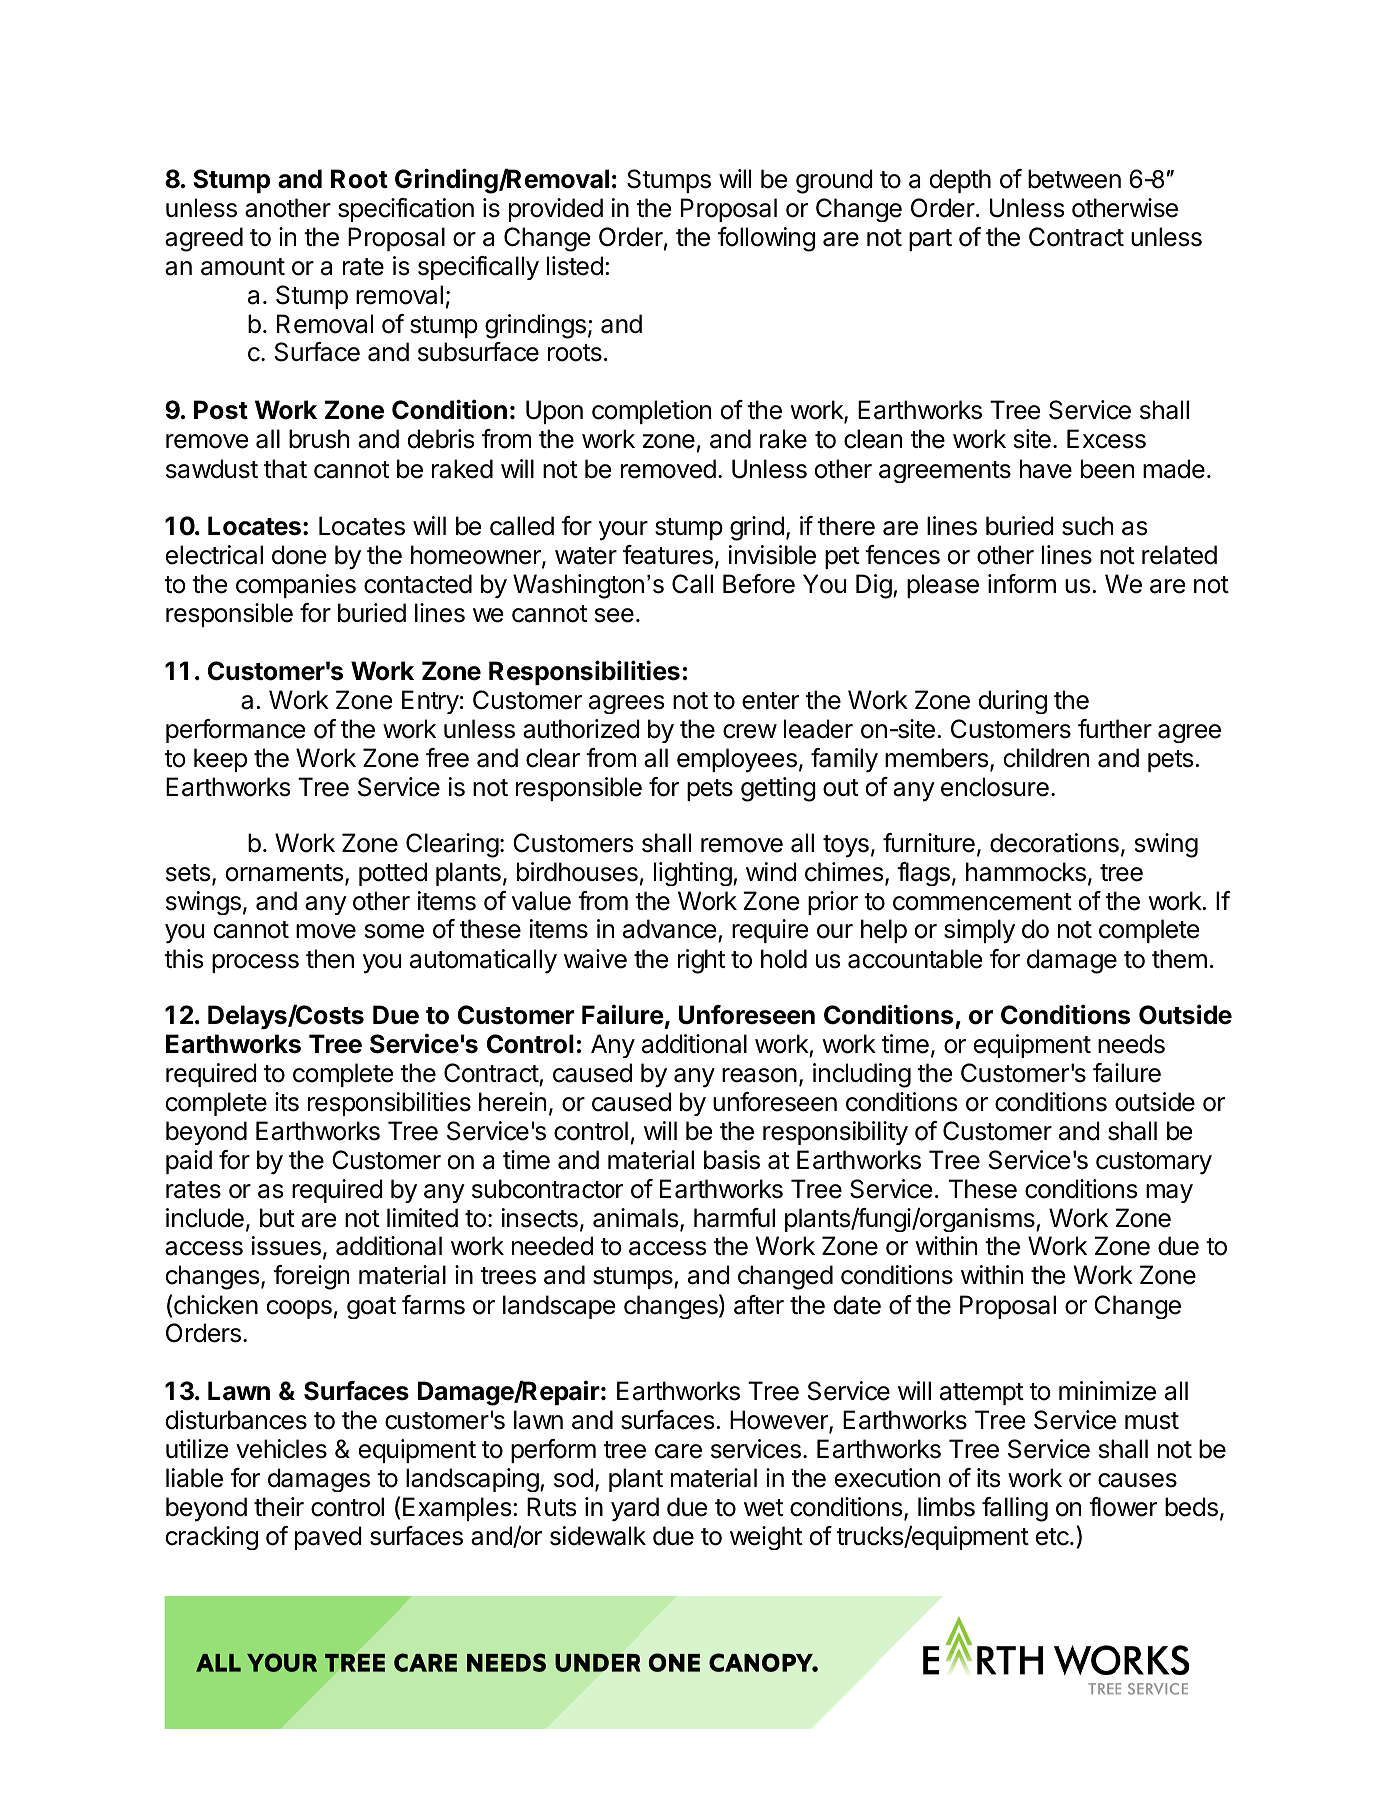 The width and height of the screenshot is (1399, 1811). What do you see at coordinates (284, 873) in the screenshot?
I see `ornaments` at bounding box center [284, 873].
